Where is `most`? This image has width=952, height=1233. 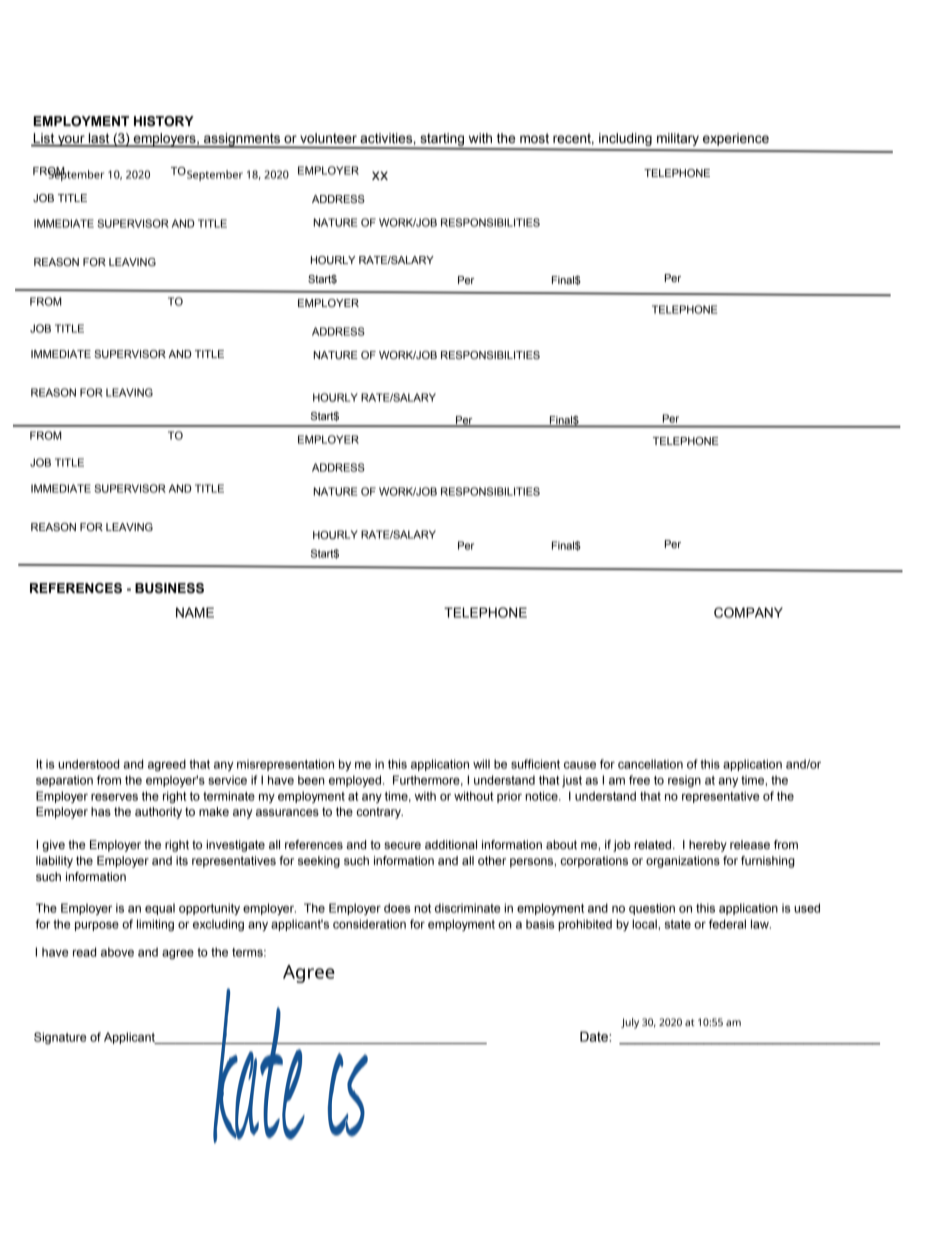
most is located at coordinates (534, 138).
